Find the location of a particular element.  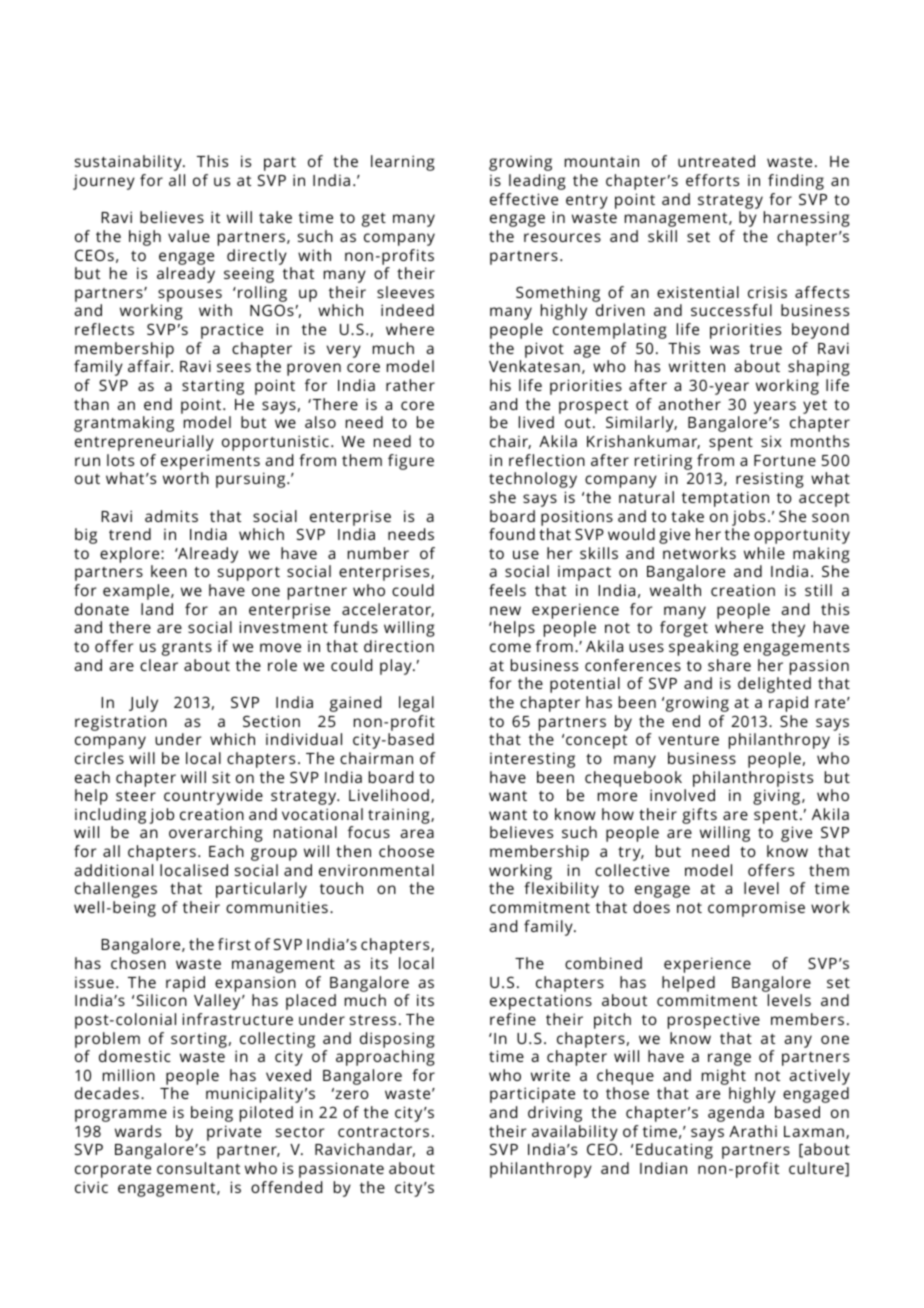

untreated is located at coordinates (716, 161).
